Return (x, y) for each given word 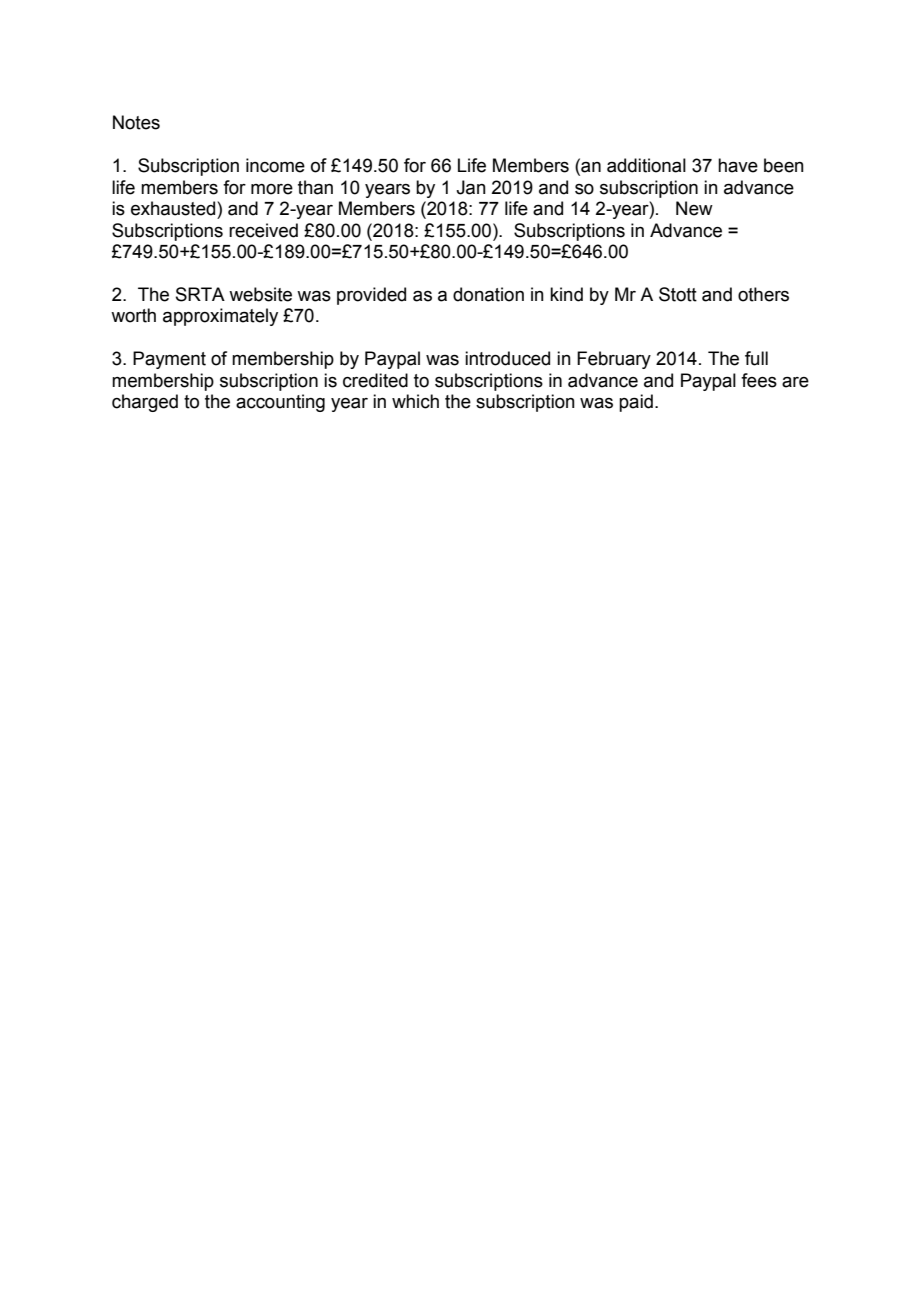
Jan (471, 187)
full (756, 358)
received (263, 230)
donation (488, 294)
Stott (678, 294)
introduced (507, 358)
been (784, 165)
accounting (280, 403)
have (738, 165)
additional (646, 165)
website (260, 294)
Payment (169, 360)
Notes (136, 122)
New (694, 208)
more (272, 189)
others (763, 294)
